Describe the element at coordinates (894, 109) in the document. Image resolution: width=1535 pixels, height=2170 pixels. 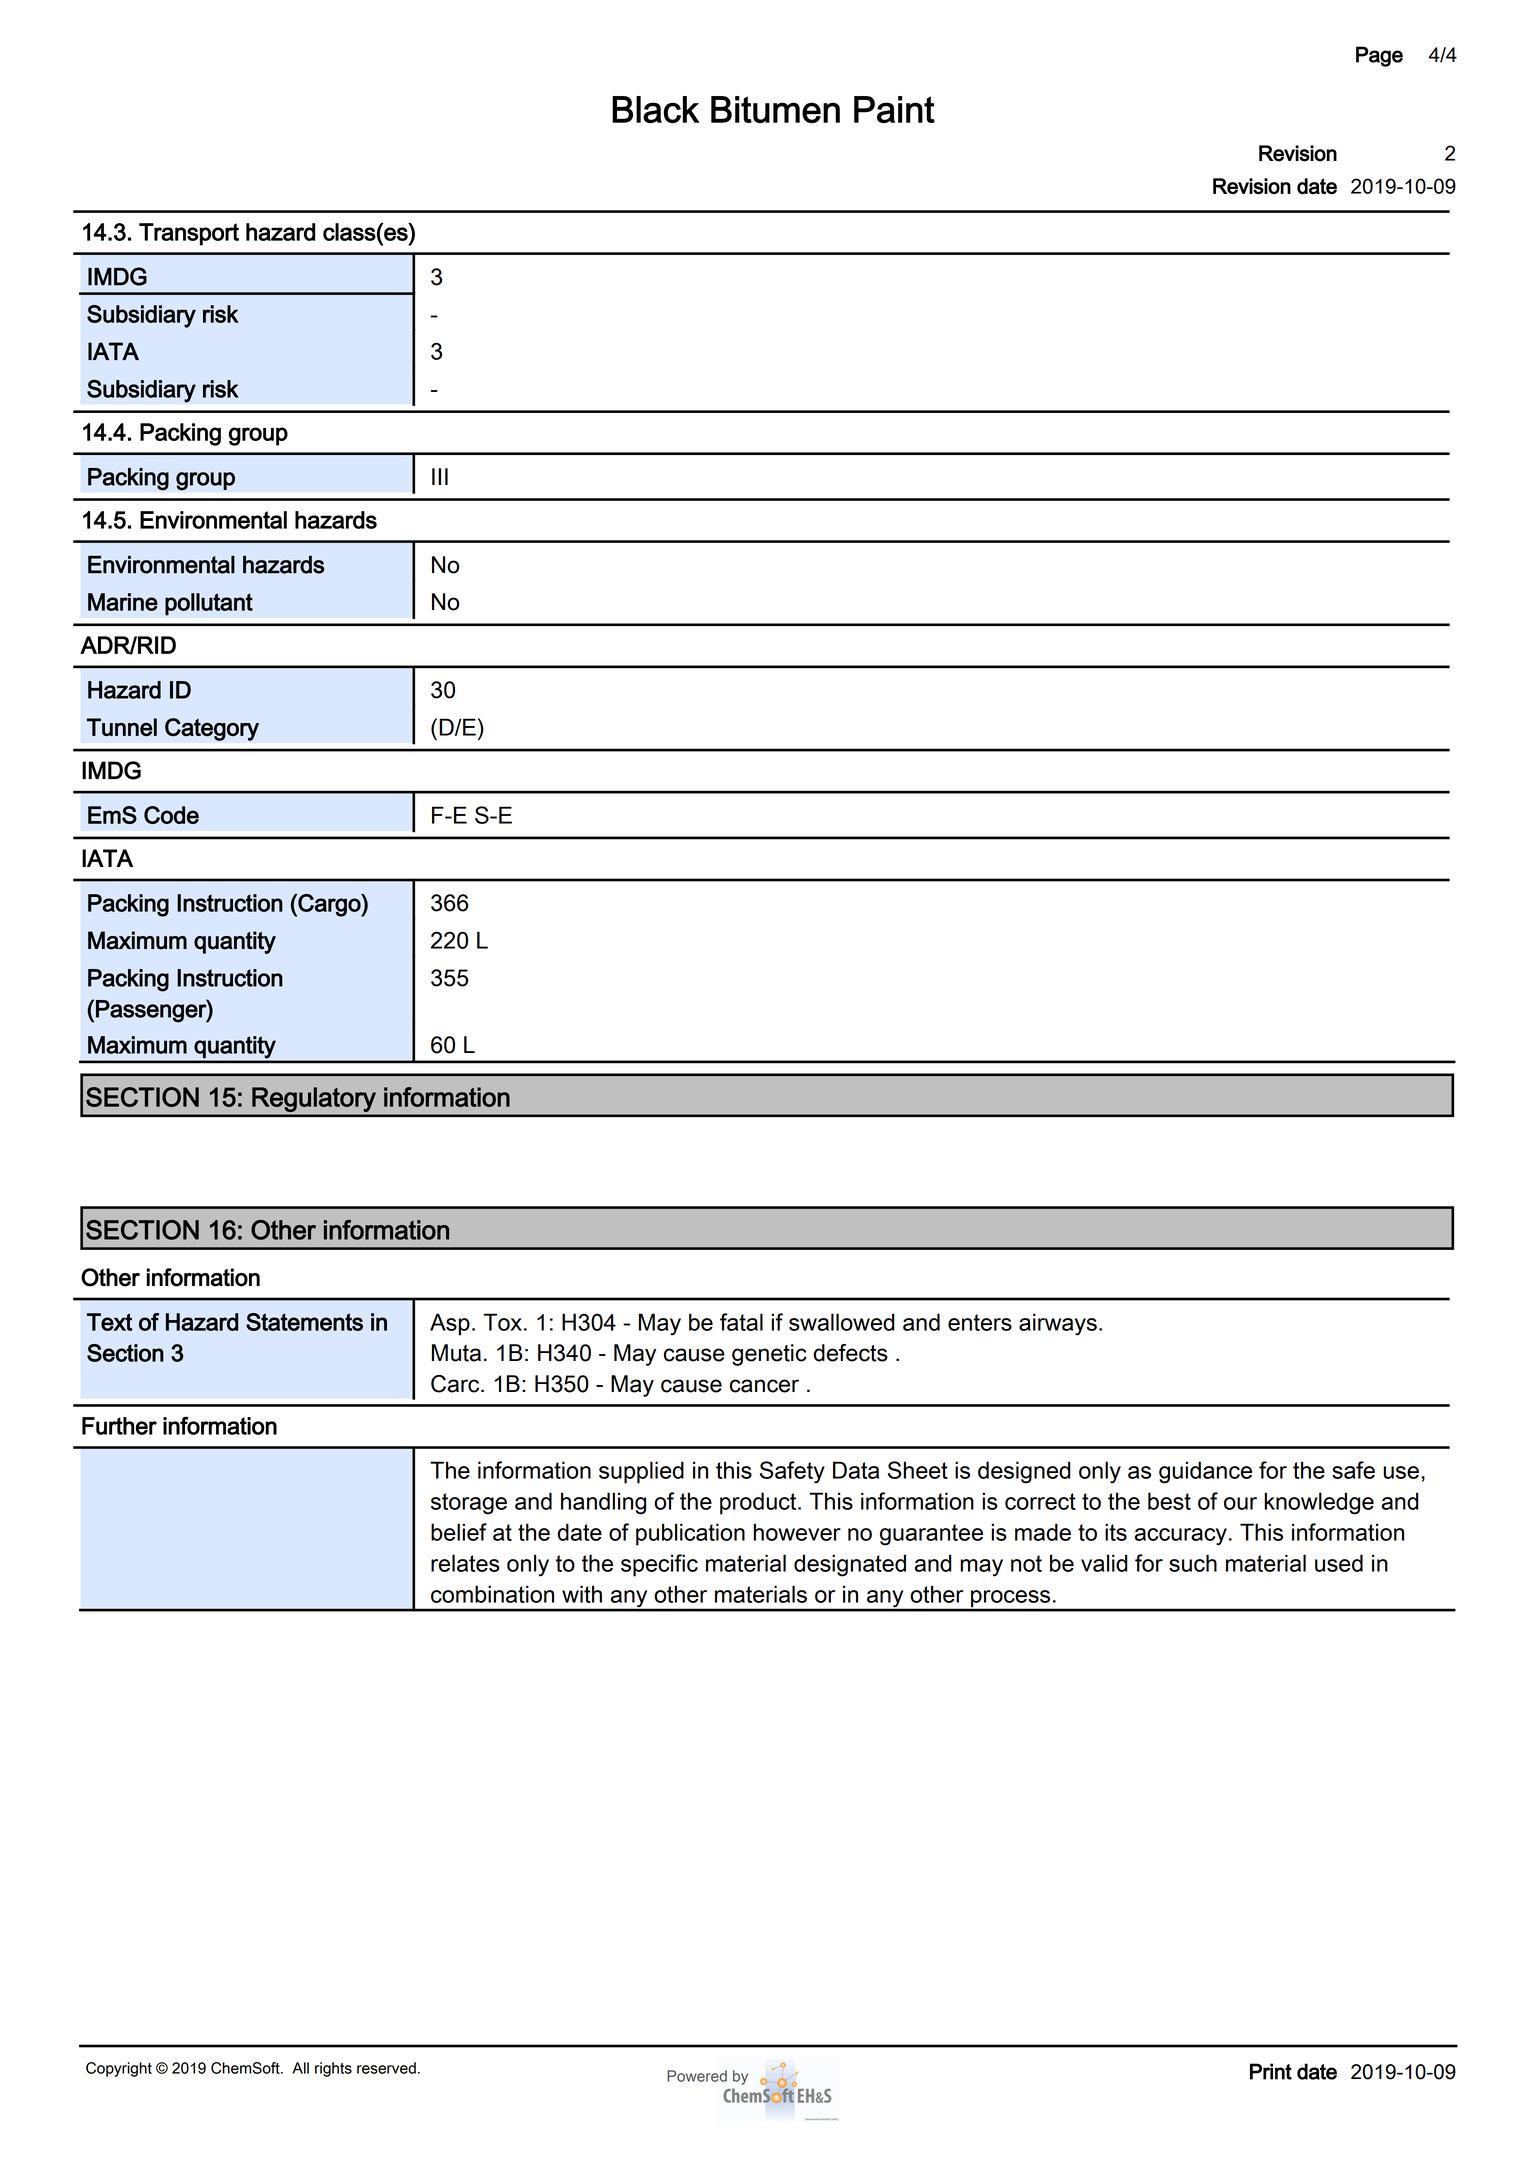
I see `Paint` at that location.
